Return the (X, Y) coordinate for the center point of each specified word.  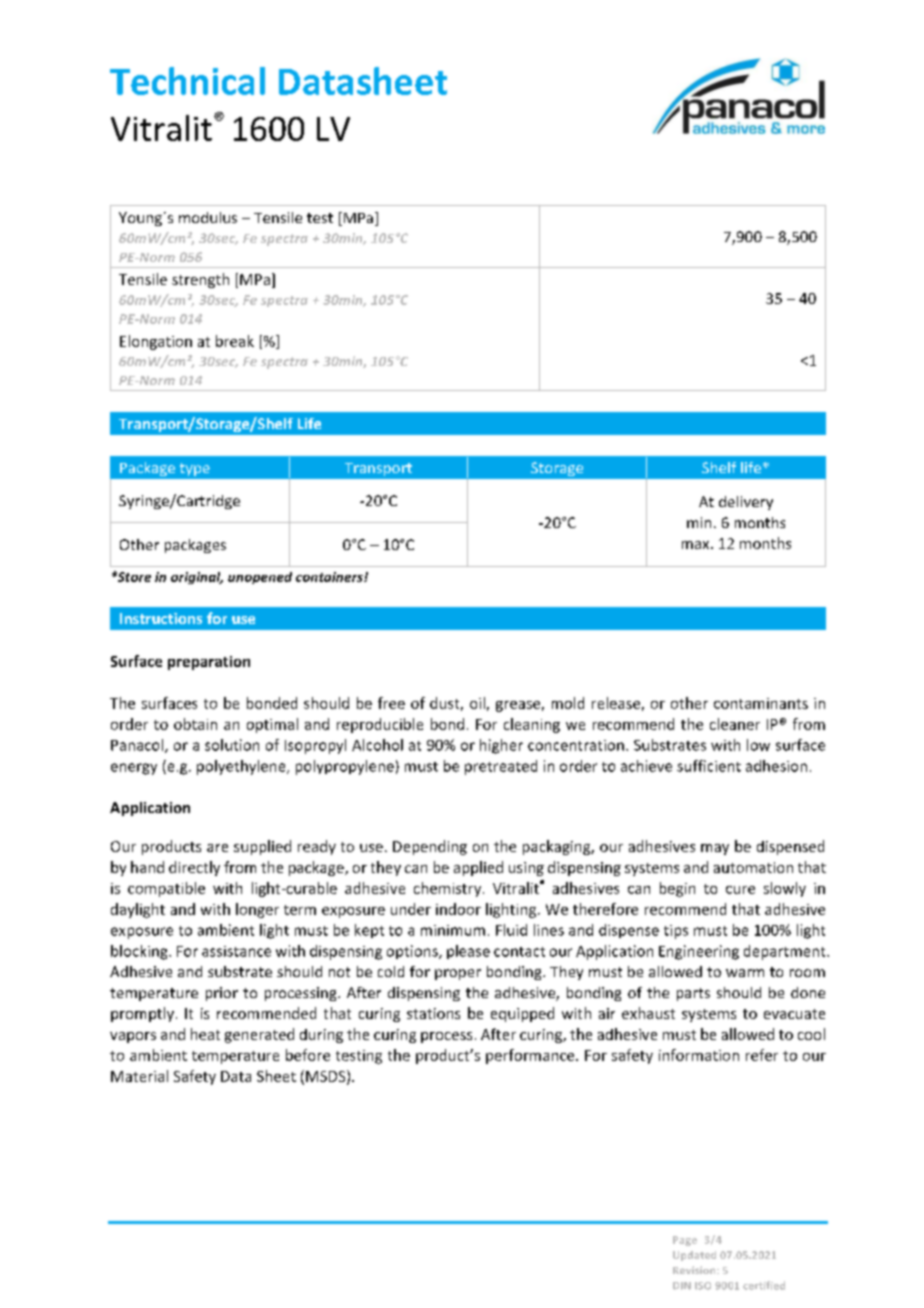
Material (139, 1076)
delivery (746, 503)
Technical (187, 81)
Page (685, 1241)
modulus (208, 217)
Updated (694, 1256)
